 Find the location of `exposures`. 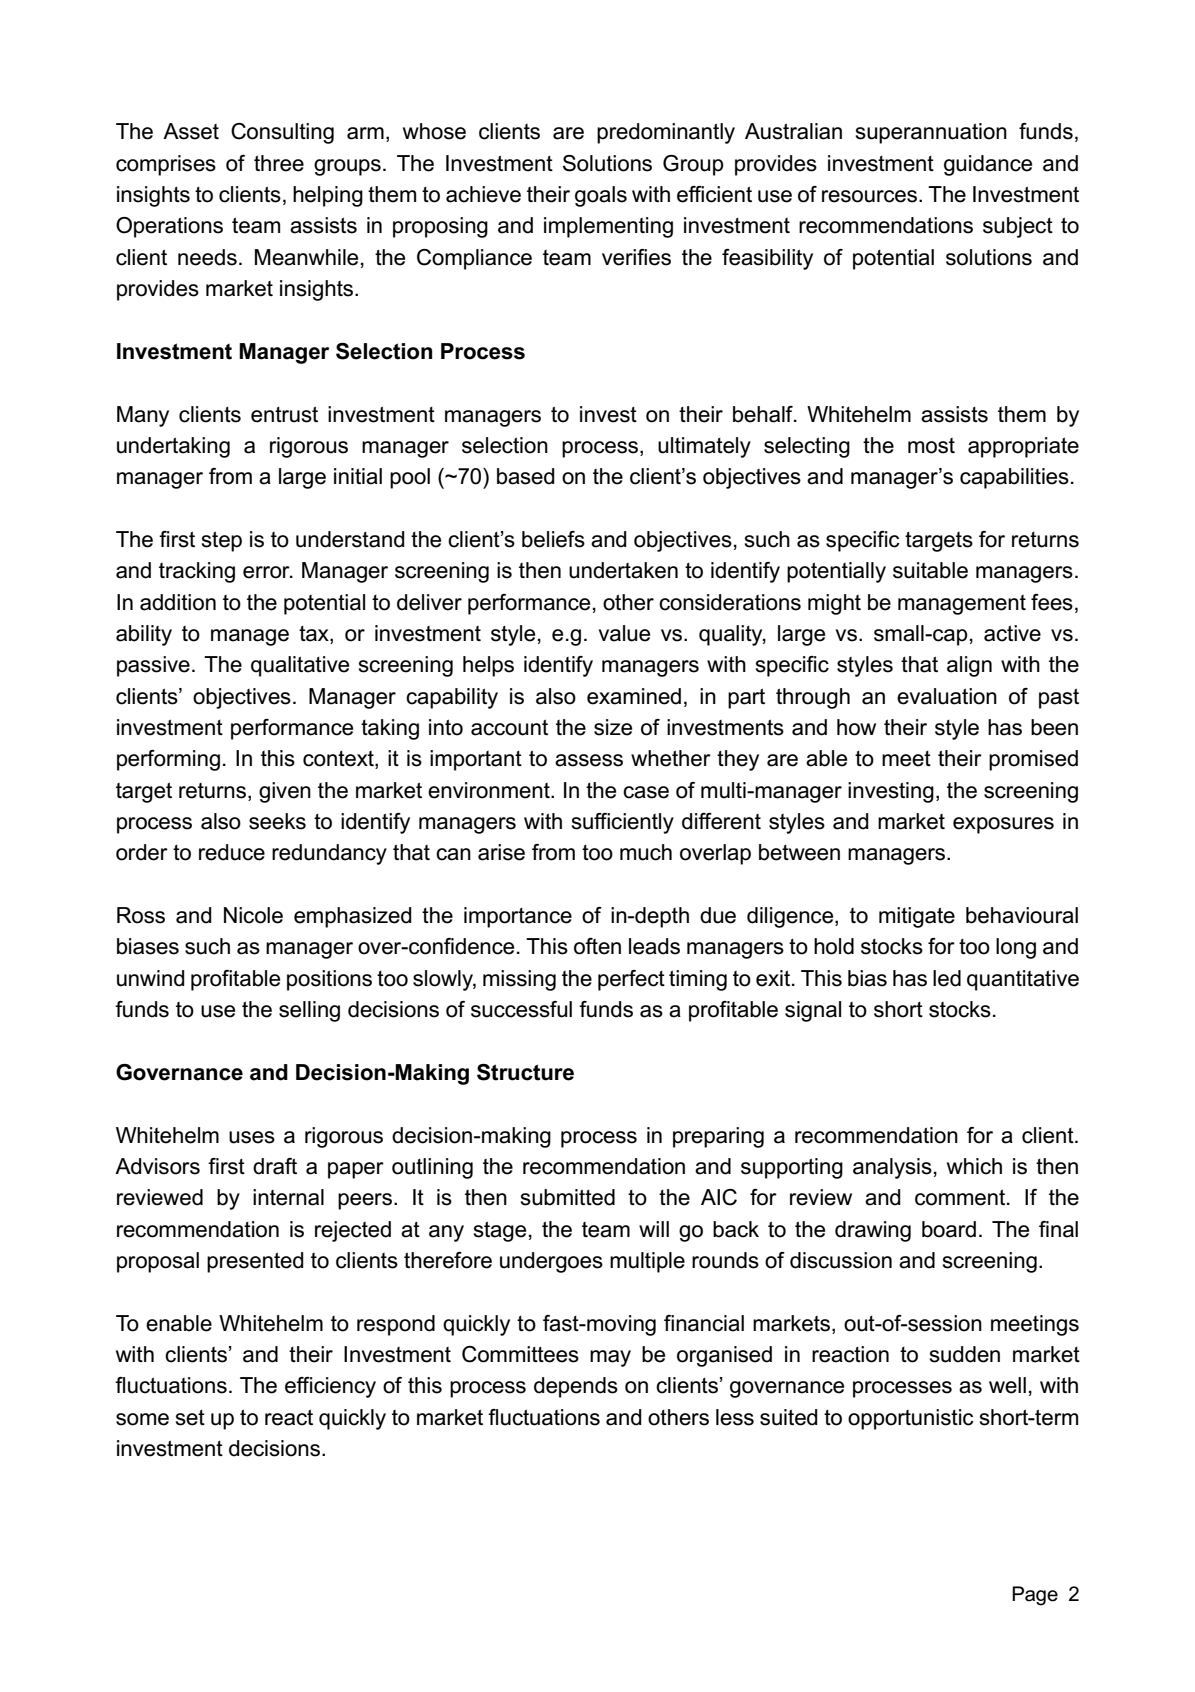

exposures is located at coordinates (1003, 825).
